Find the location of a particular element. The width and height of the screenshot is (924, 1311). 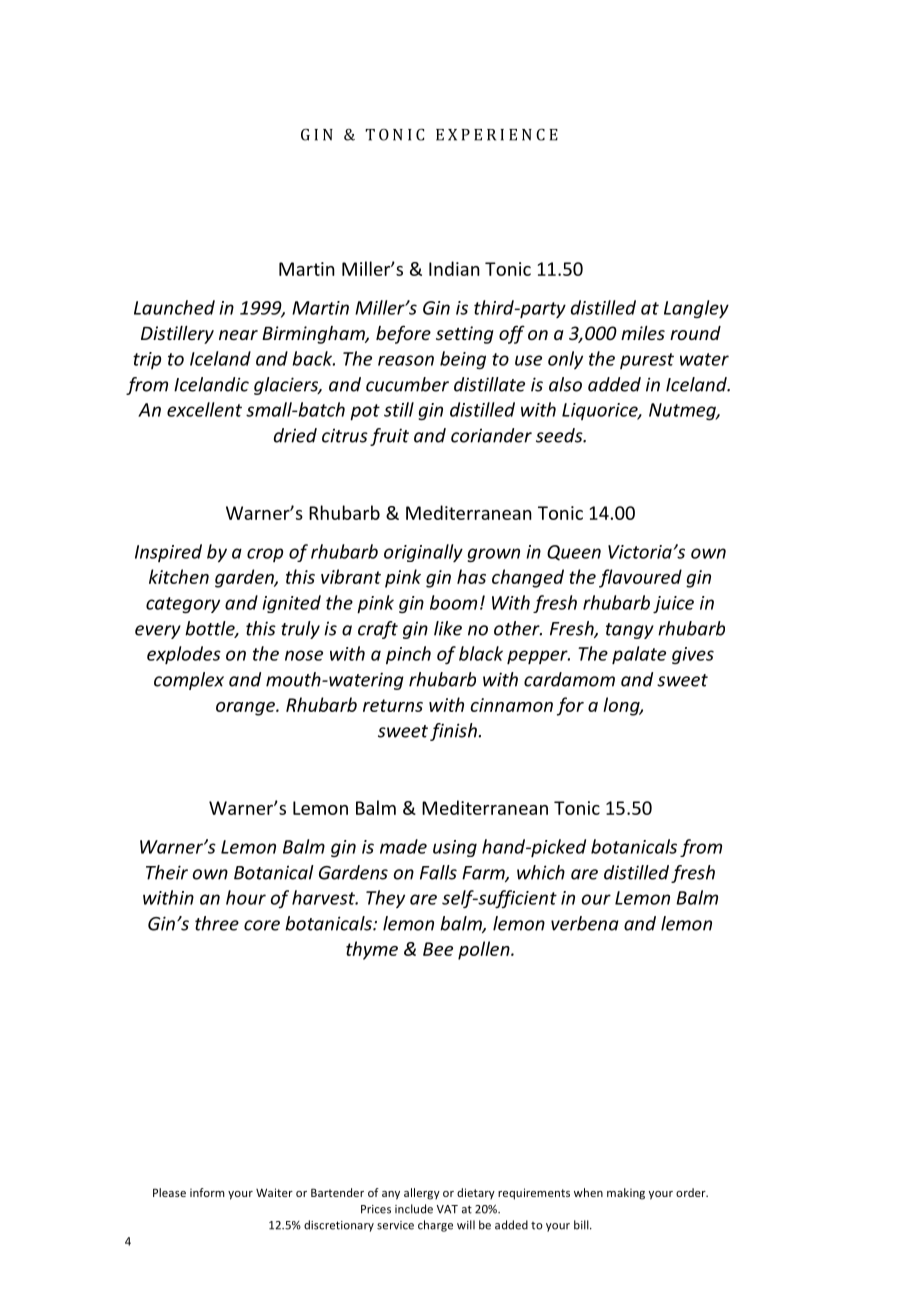

complex is located at coordinates (189, 681).
